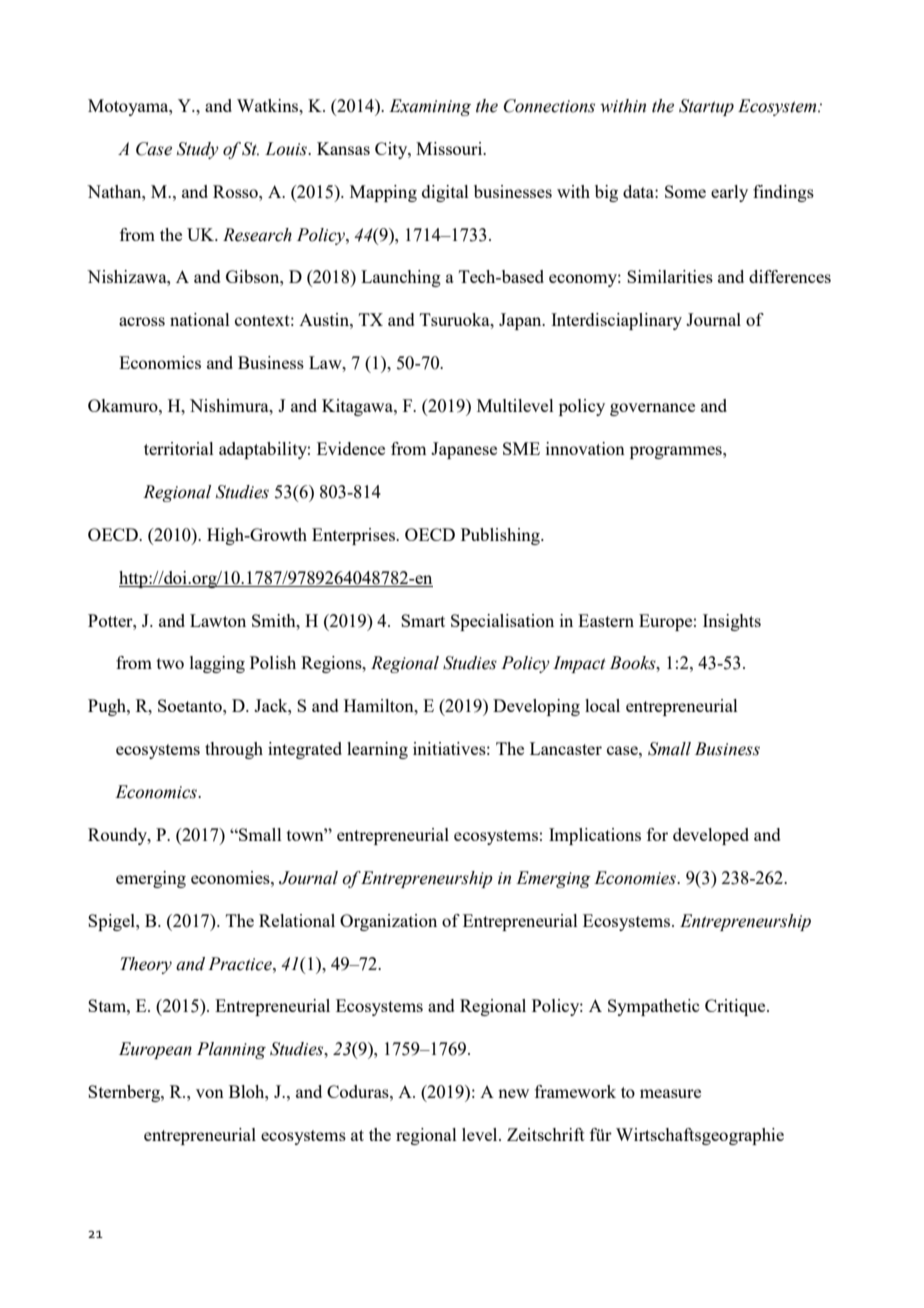 This document has height=1308, width=924. What do you see at coordinates (198, 150) in the document?
I see `Study` at bounding box center [198, 150].
